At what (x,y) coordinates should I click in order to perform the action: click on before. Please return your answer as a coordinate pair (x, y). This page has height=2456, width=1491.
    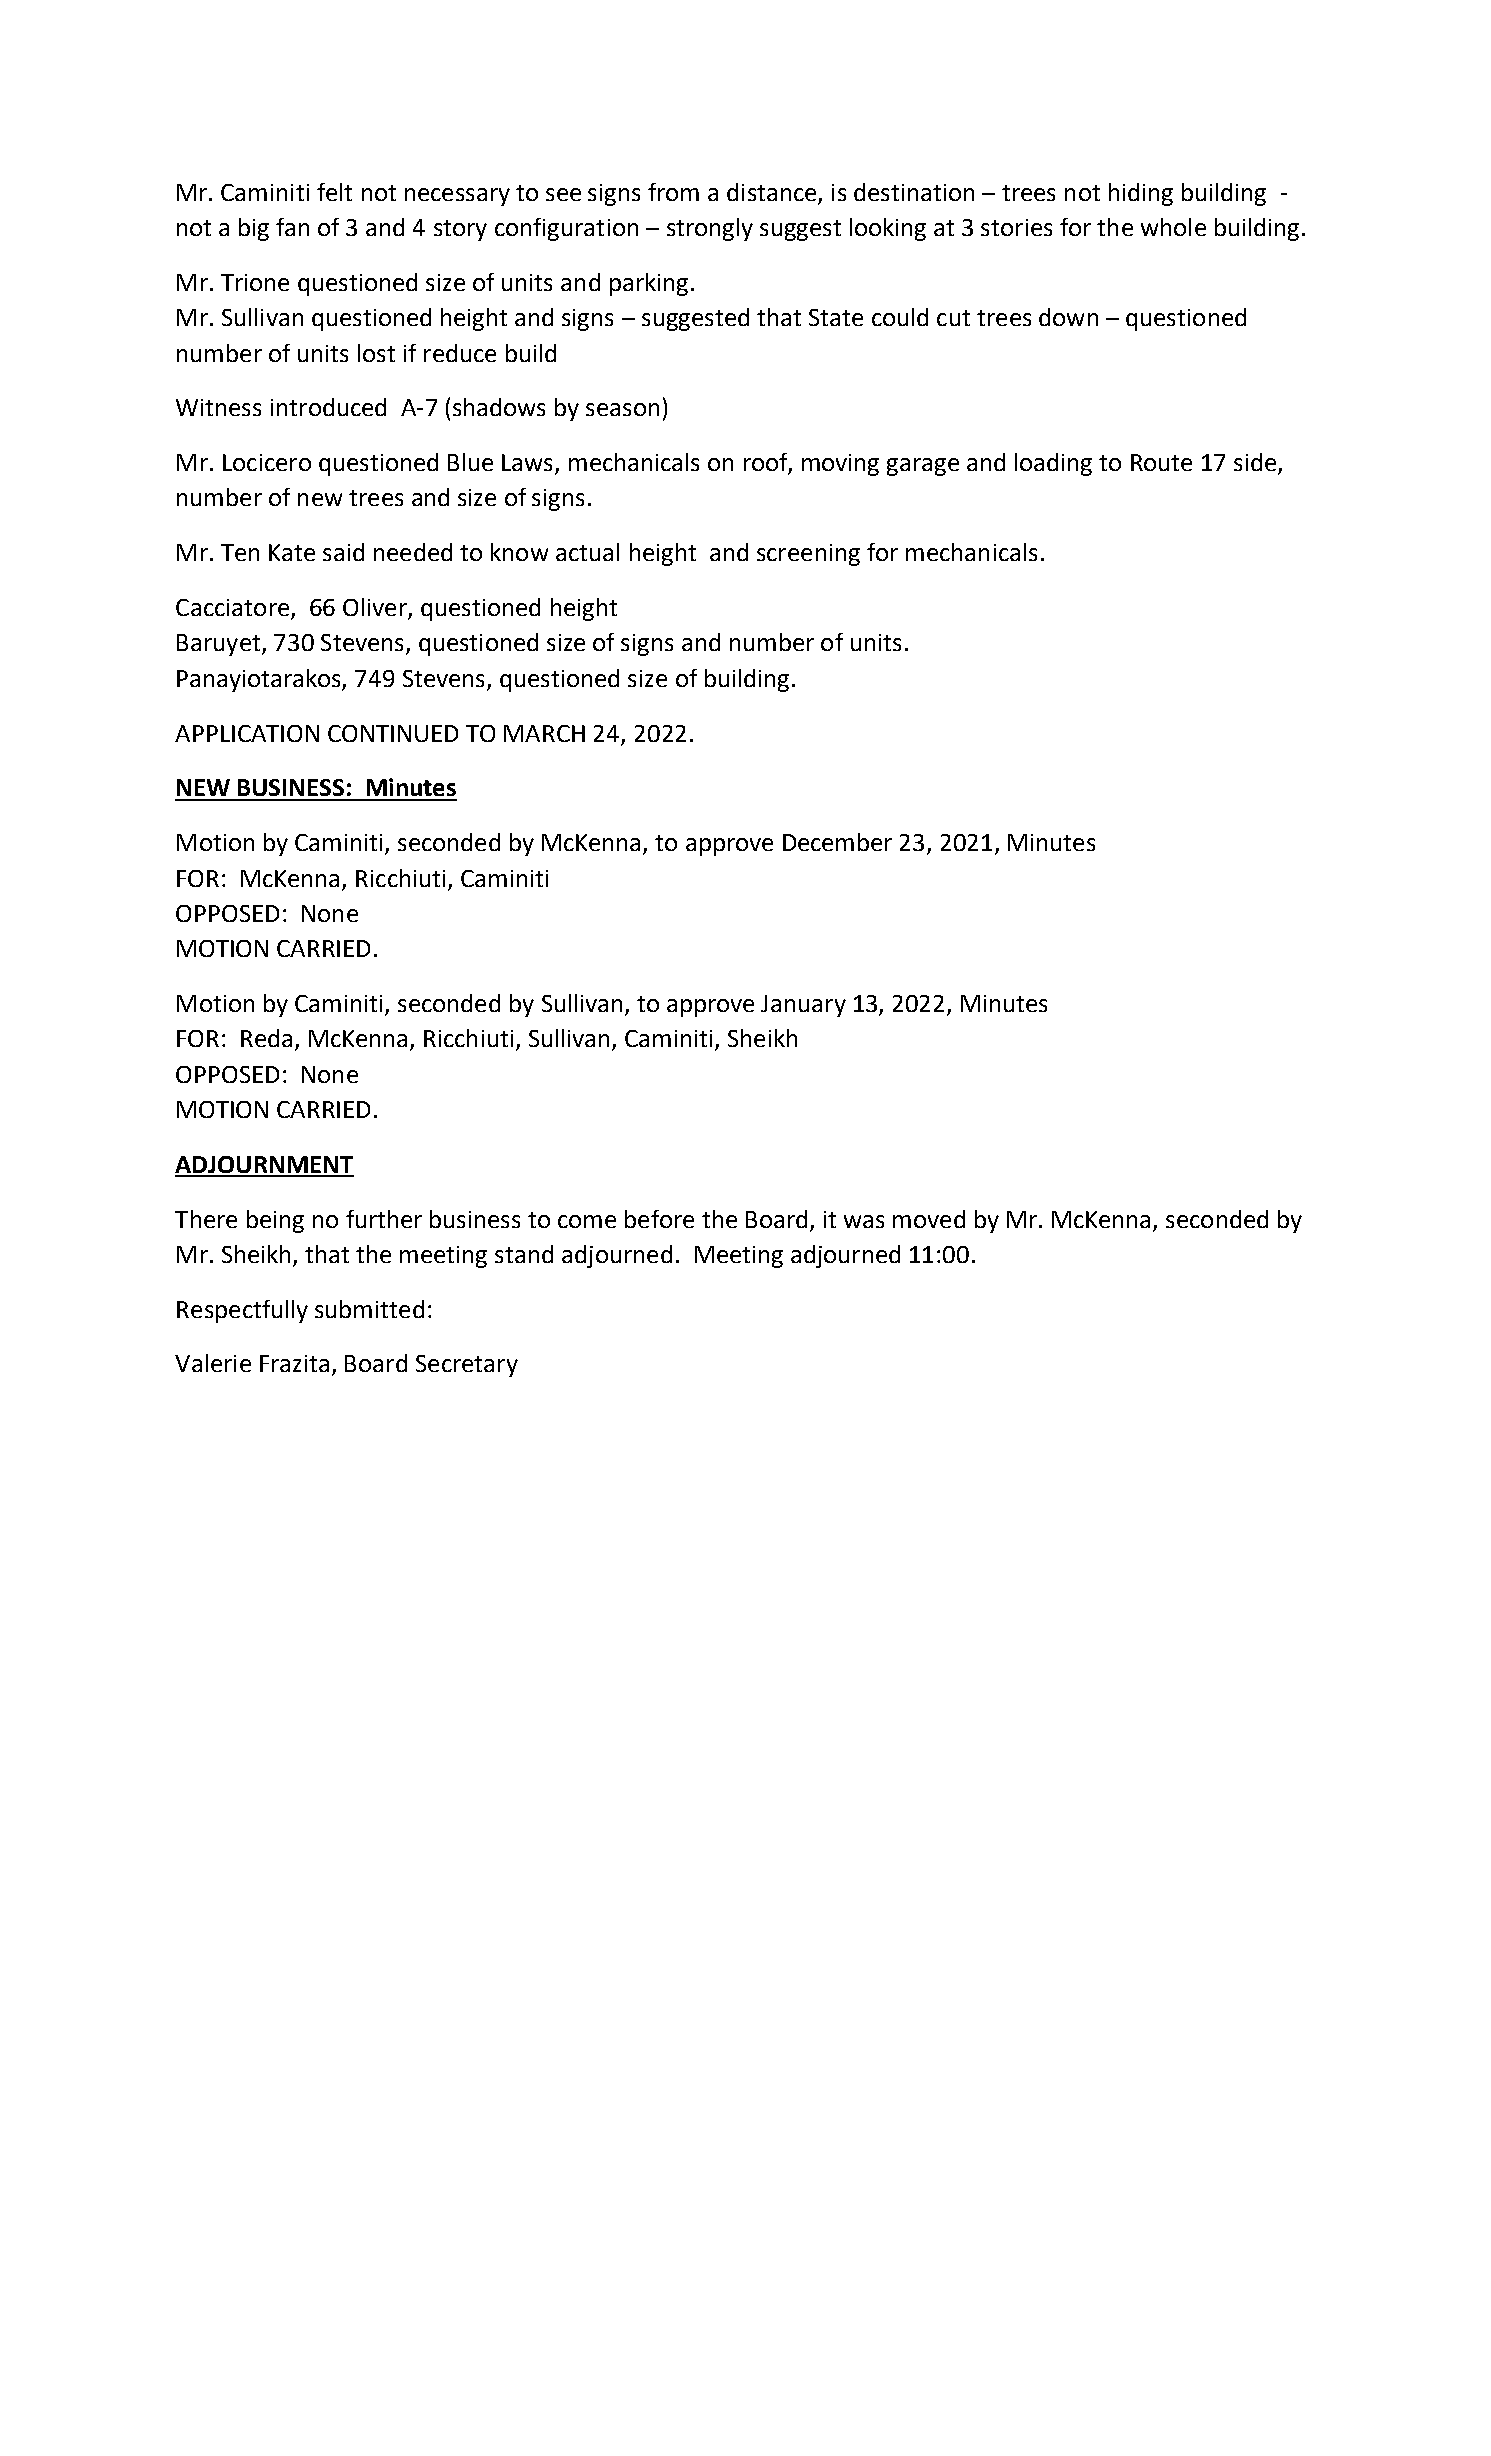
    Looking at the image, I should click on (659, 1219).
